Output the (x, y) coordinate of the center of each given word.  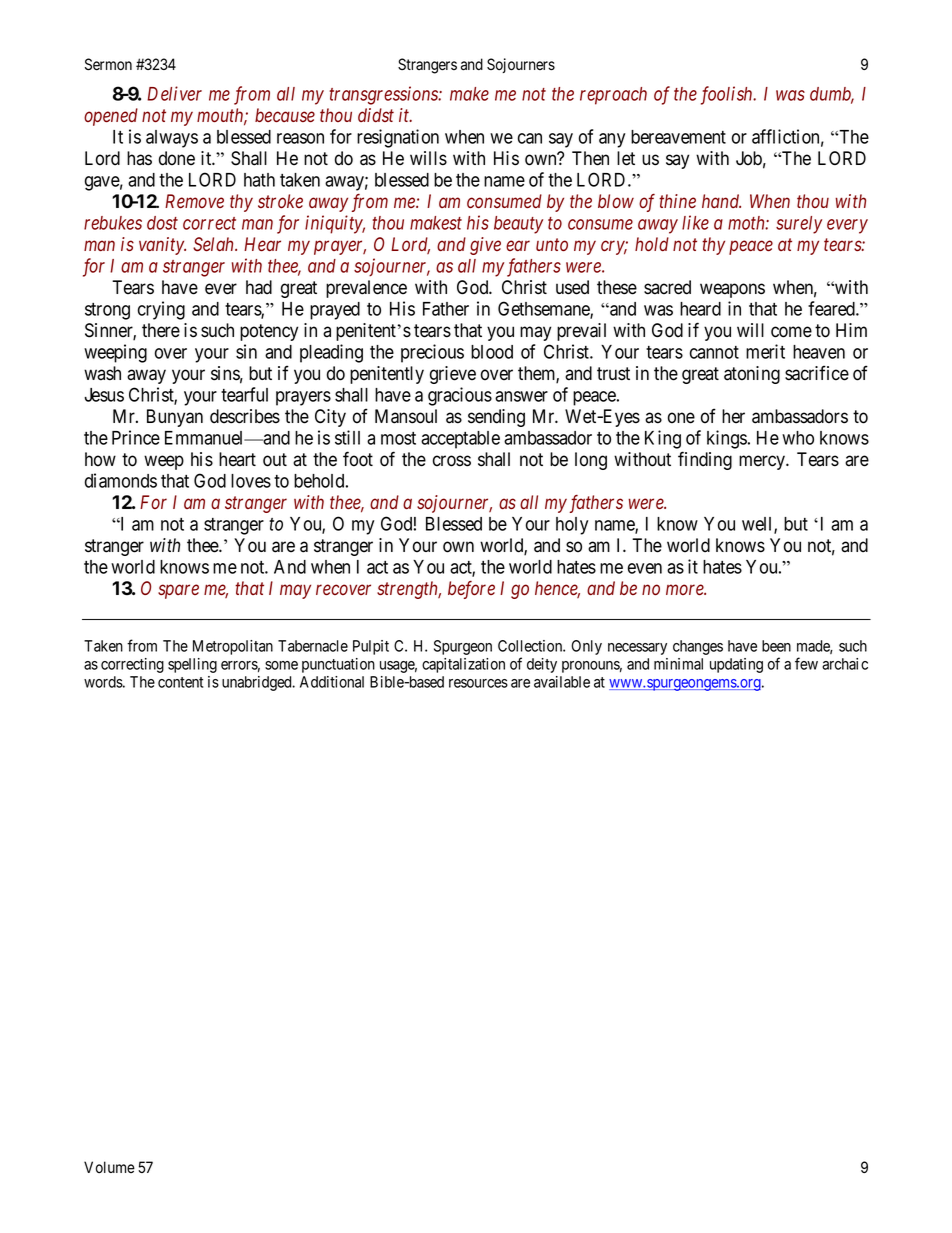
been (776, 646)
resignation (398, 138)
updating (736, 665)
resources (478, 683)
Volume (109, 1167)
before (471, 590)
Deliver (174, 93)
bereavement (678, 137)
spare (178, 591)
